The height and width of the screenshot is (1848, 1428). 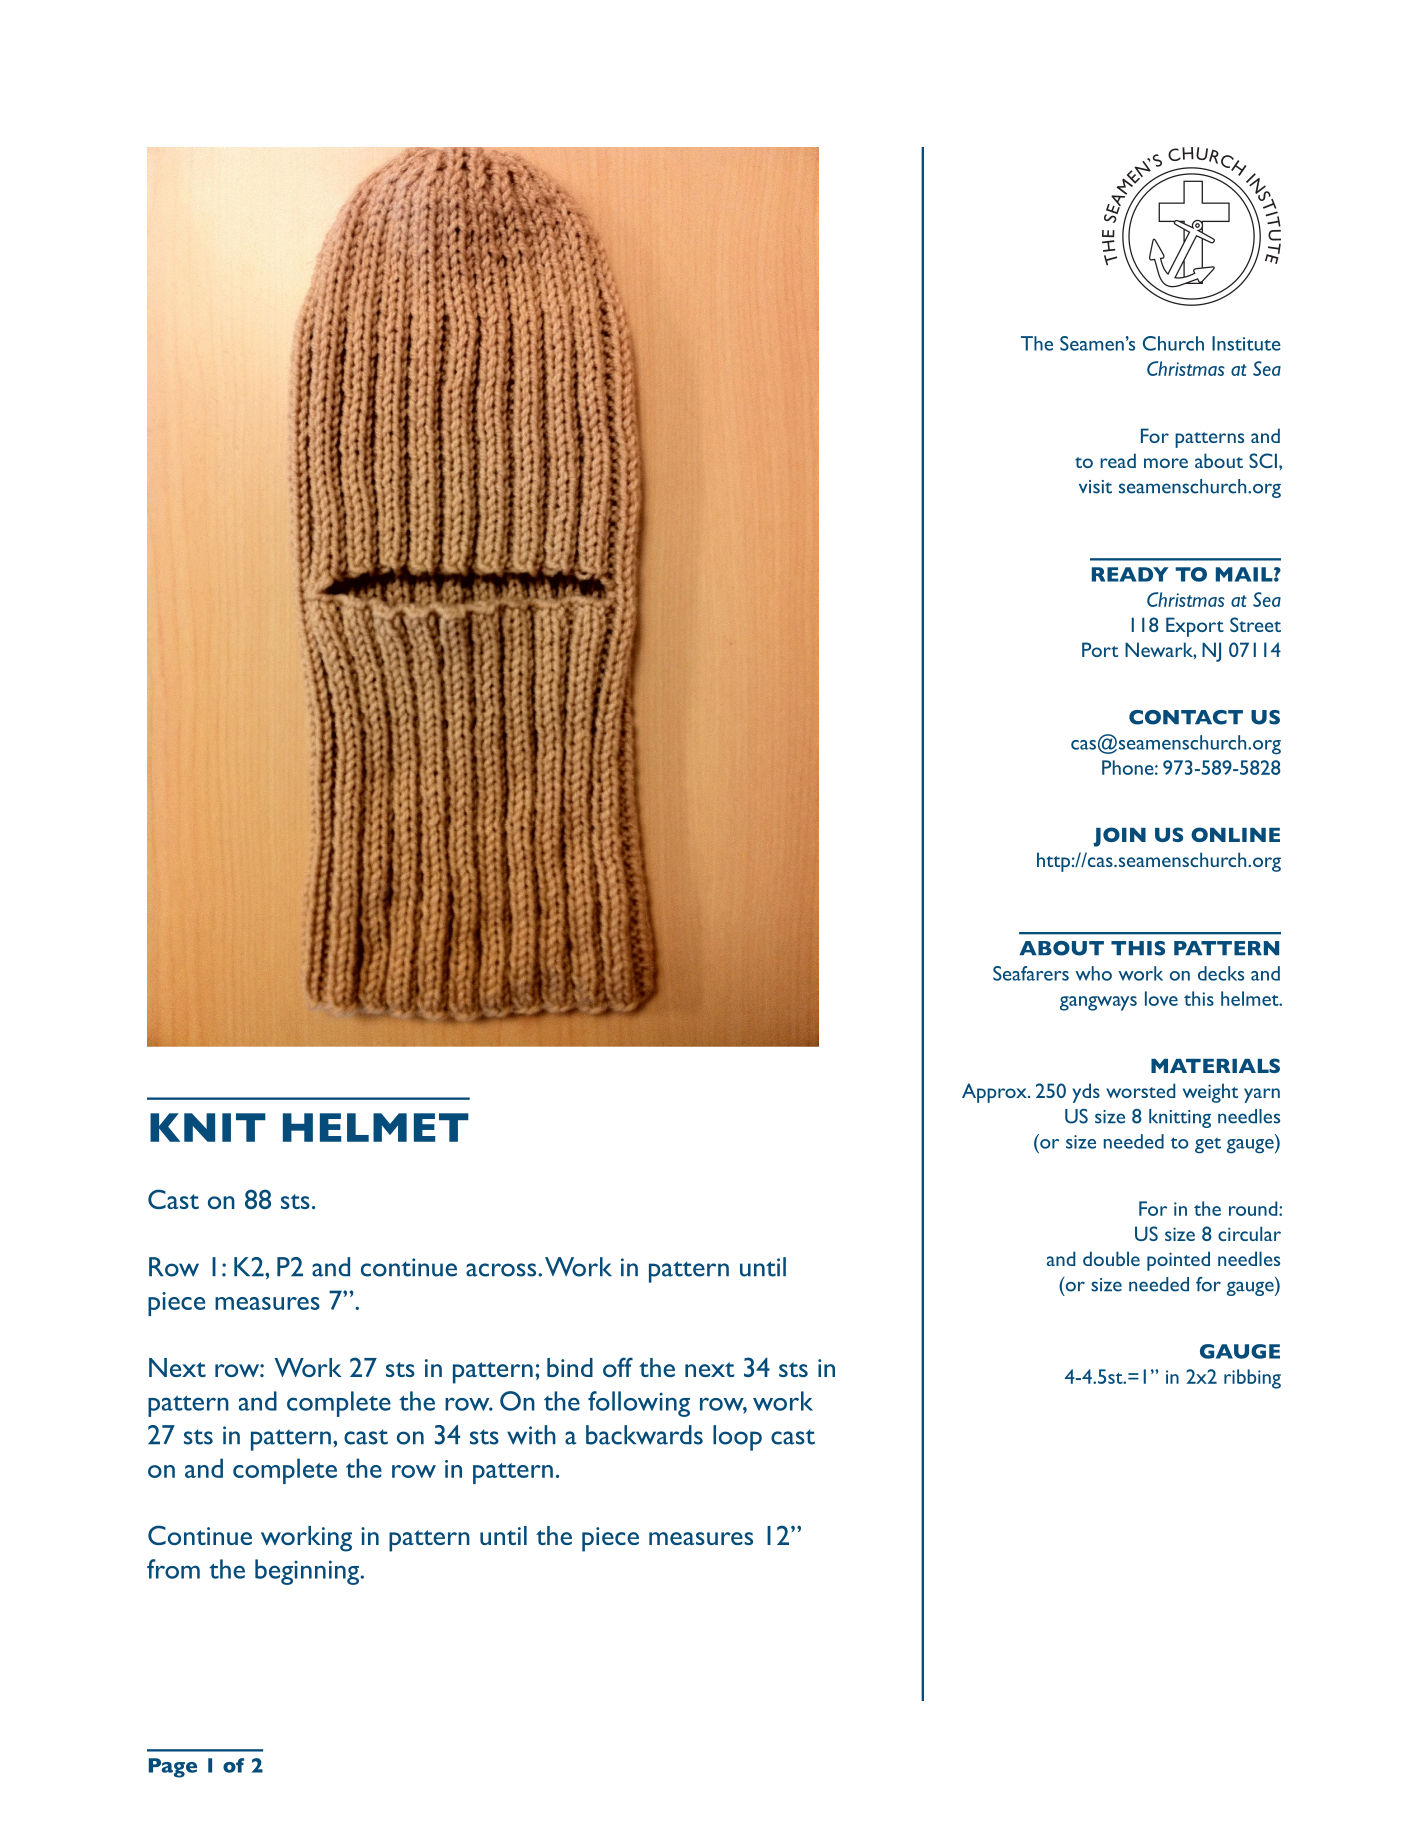 What do you see at coordinates (173, 1768) in the screenshot?
I see `Page` at bounding box center [173, 1768].
